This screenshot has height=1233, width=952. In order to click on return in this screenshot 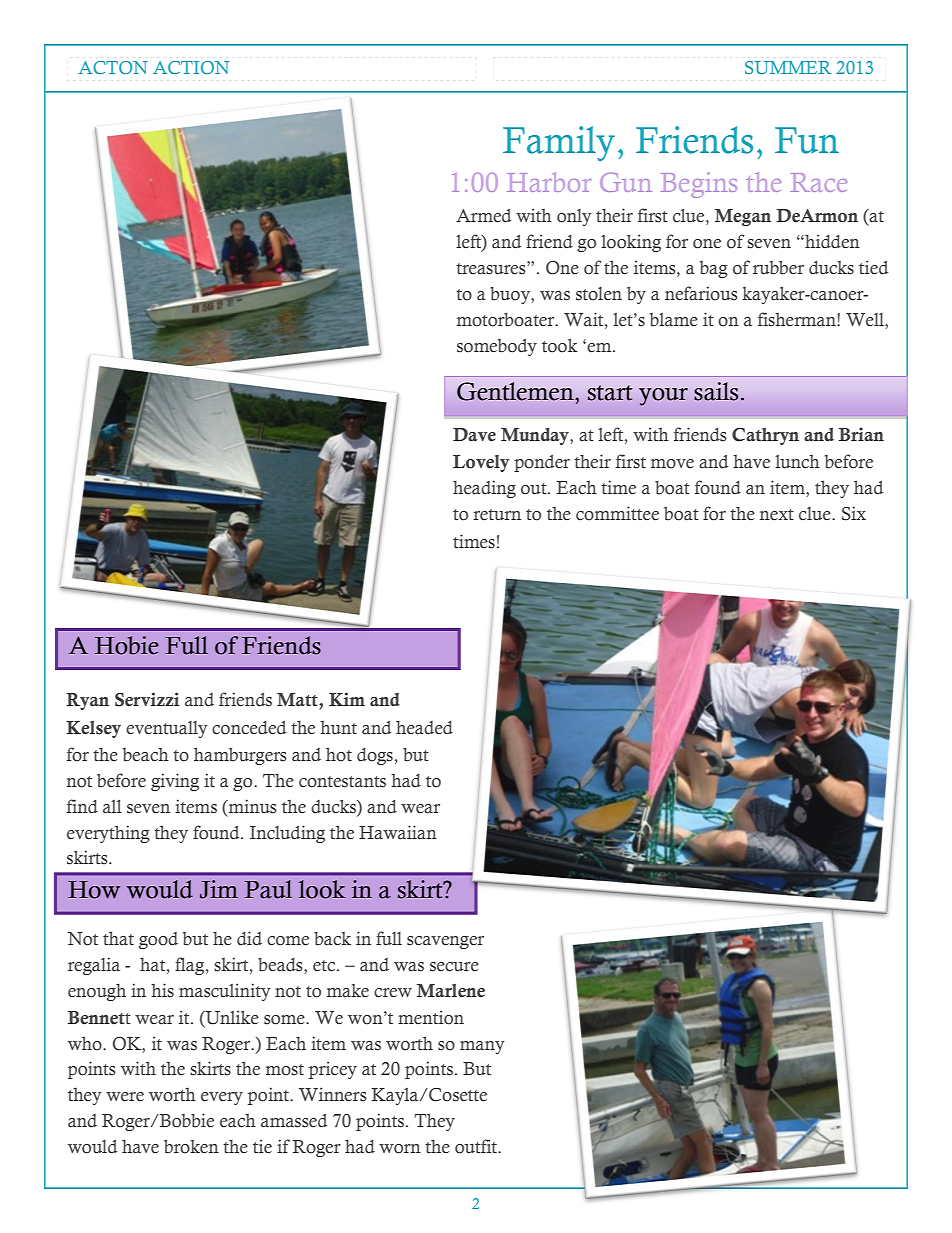, I will do `click(497, 515)`.
